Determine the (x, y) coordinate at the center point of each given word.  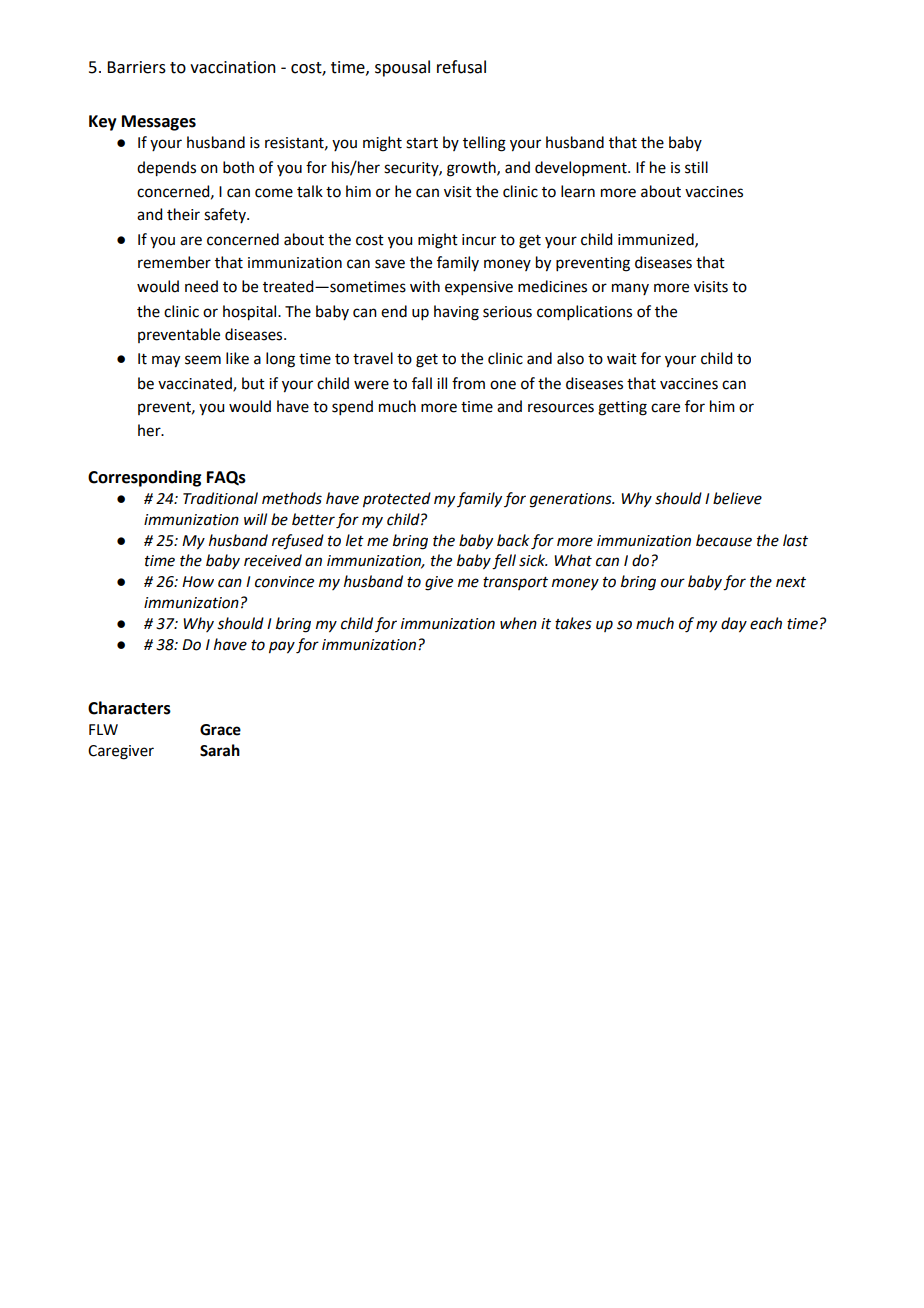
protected (397, 500)
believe (737, 498)
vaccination (233, 67)
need (201, 286)
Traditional (220, 498)
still (696, 167)
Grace (220, 730)
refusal (461, 67)
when (518, 623)
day (734, 625)
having (456, 313)
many (630, 289)
